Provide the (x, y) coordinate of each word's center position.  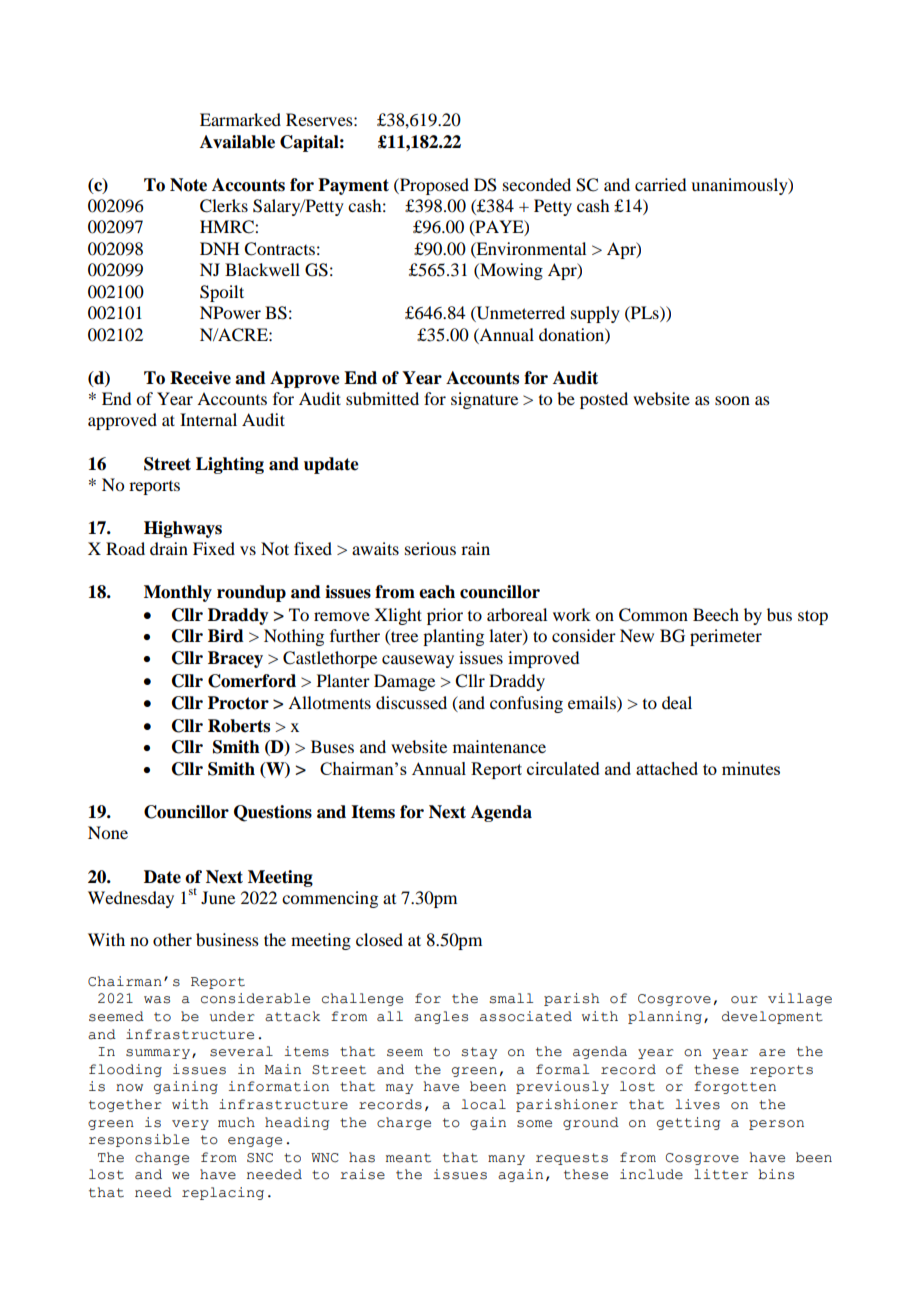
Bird (226, 636)
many (506, 1160)
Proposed (433, 186)
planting (453, 637)
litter (721, 1174)
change (162, 1158)
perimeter (726, 637)
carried (660, 184)
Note (188, 185)
